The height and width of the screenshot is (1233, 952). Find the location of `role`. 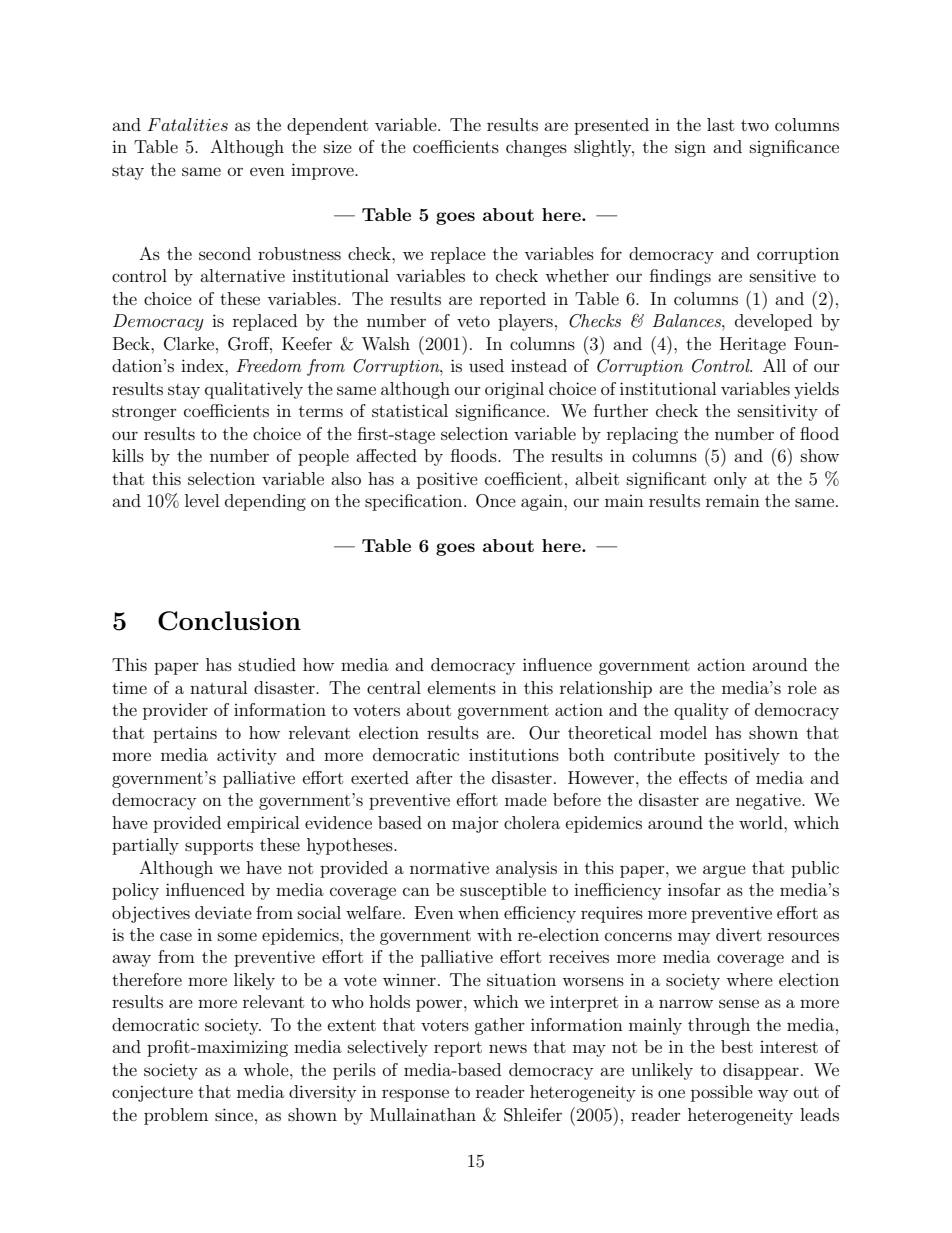

role is located at coordinates (802, 687).
